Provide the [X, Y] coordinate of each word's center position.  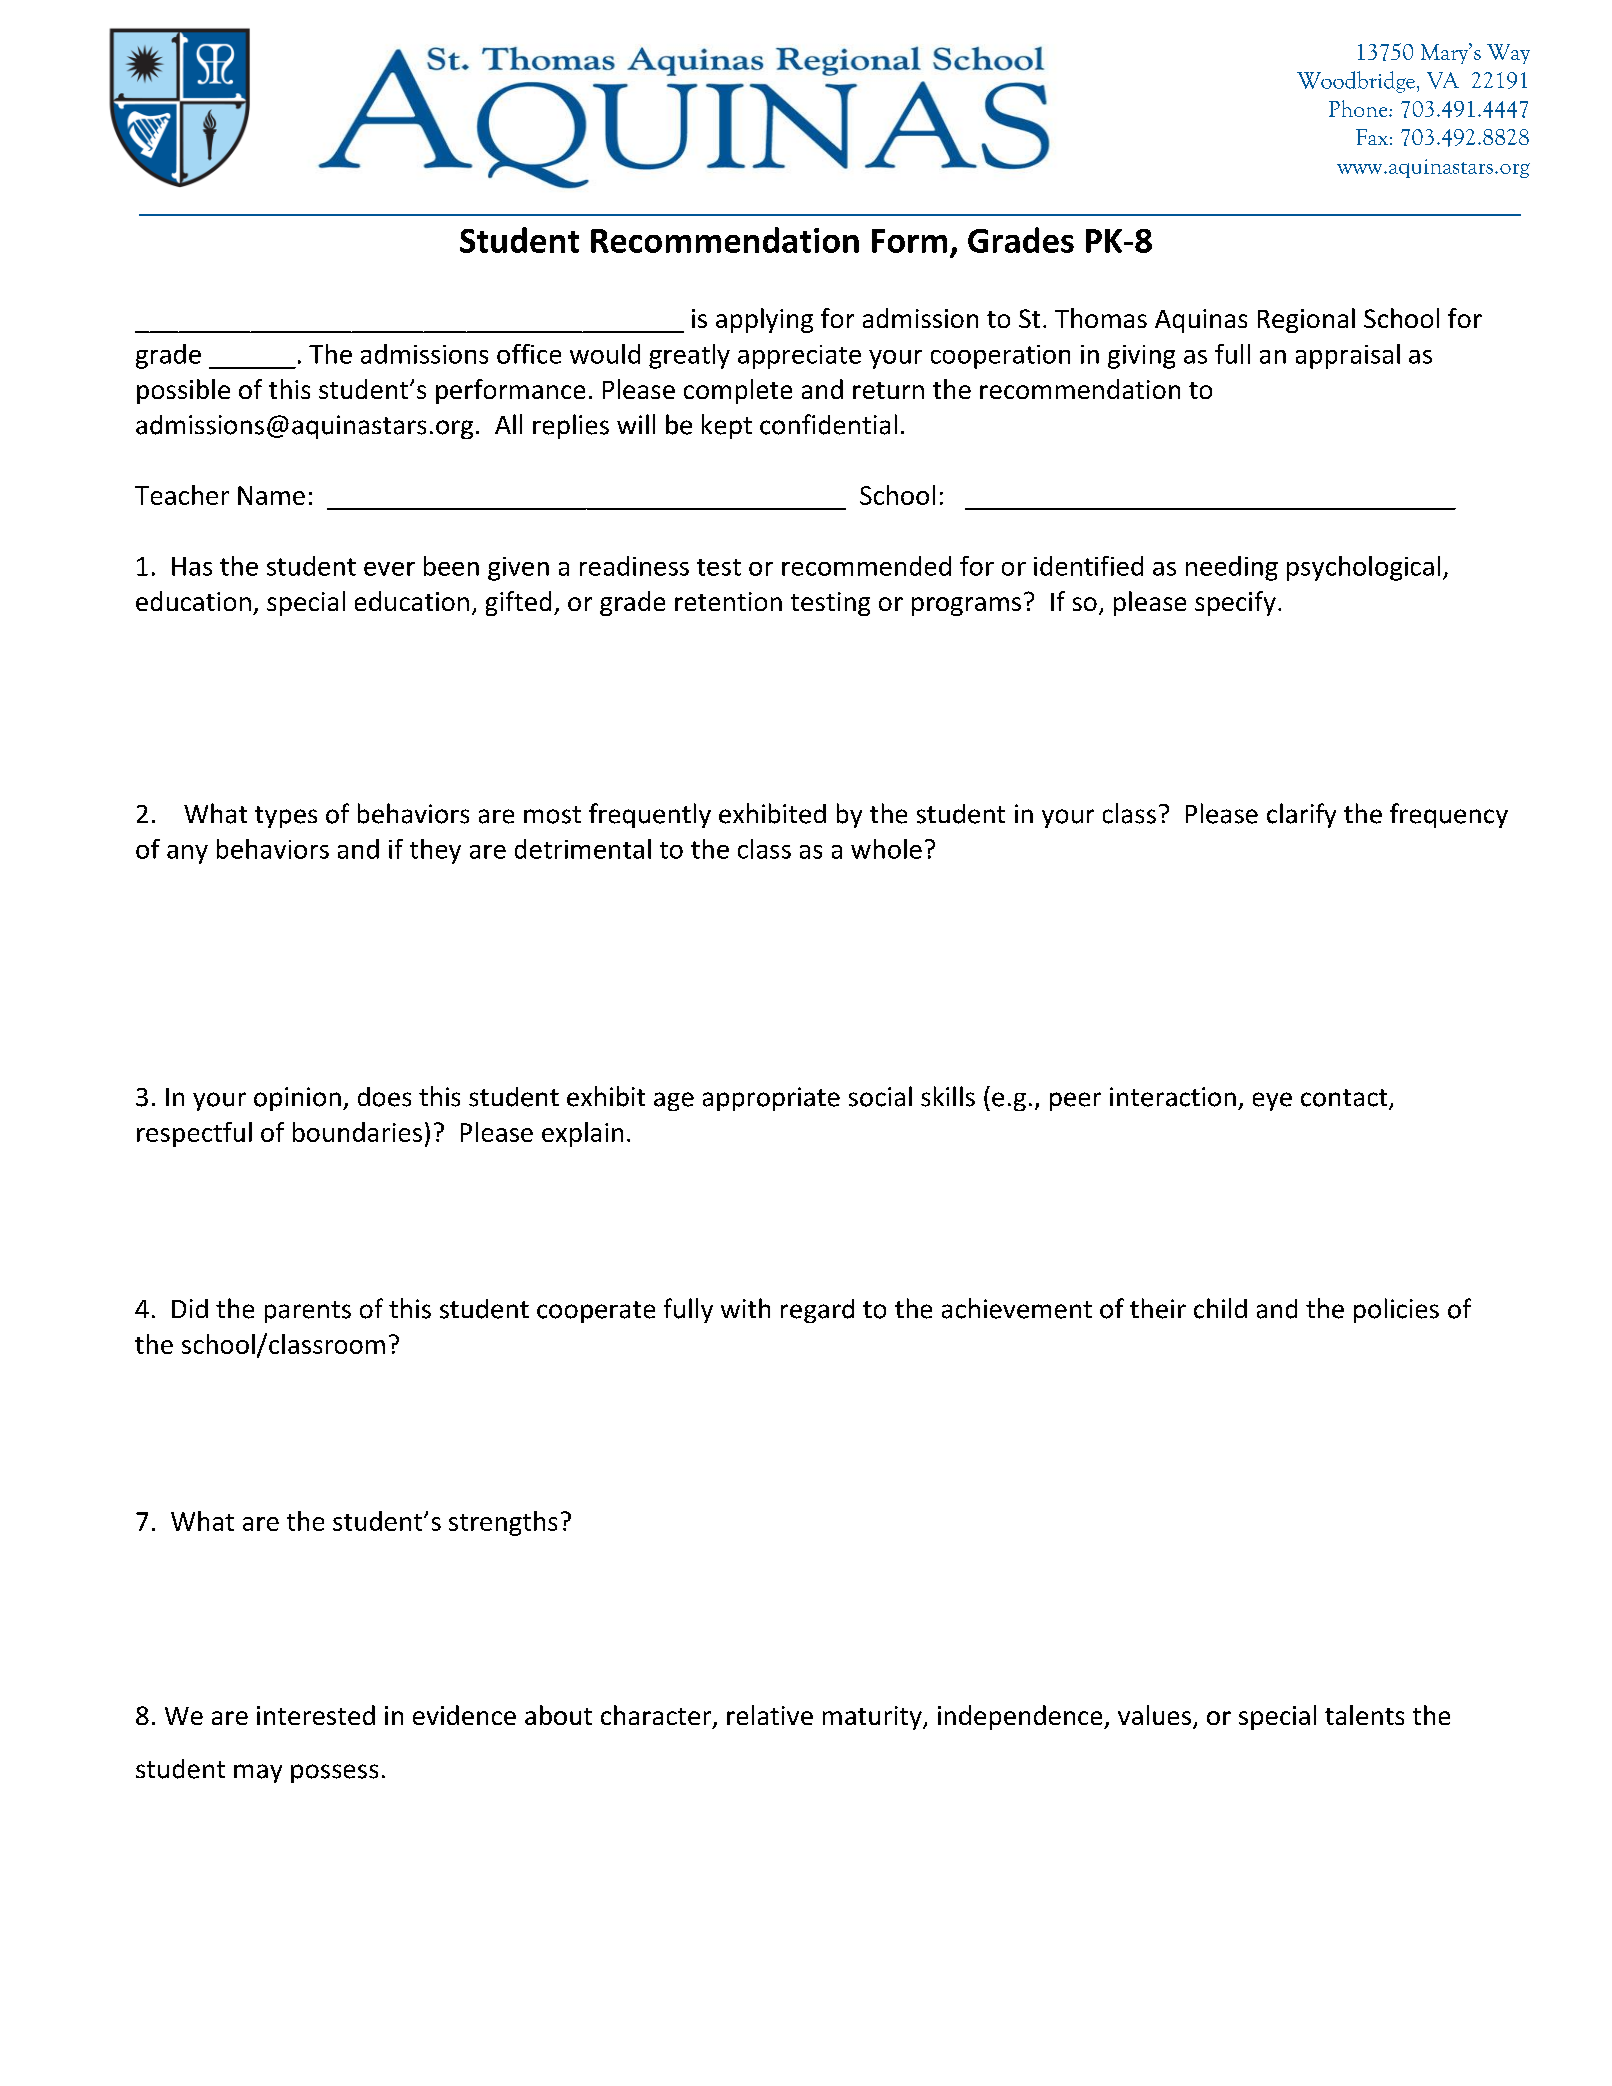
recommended [866, 566]
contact [1345, 1099]
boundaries [357, 1132]
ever [389, 569]
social [880, 1096]
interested [316, 1715]
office [529, 354]
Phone [1359, 108]
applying [764, 320]
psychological [1363, 568]
